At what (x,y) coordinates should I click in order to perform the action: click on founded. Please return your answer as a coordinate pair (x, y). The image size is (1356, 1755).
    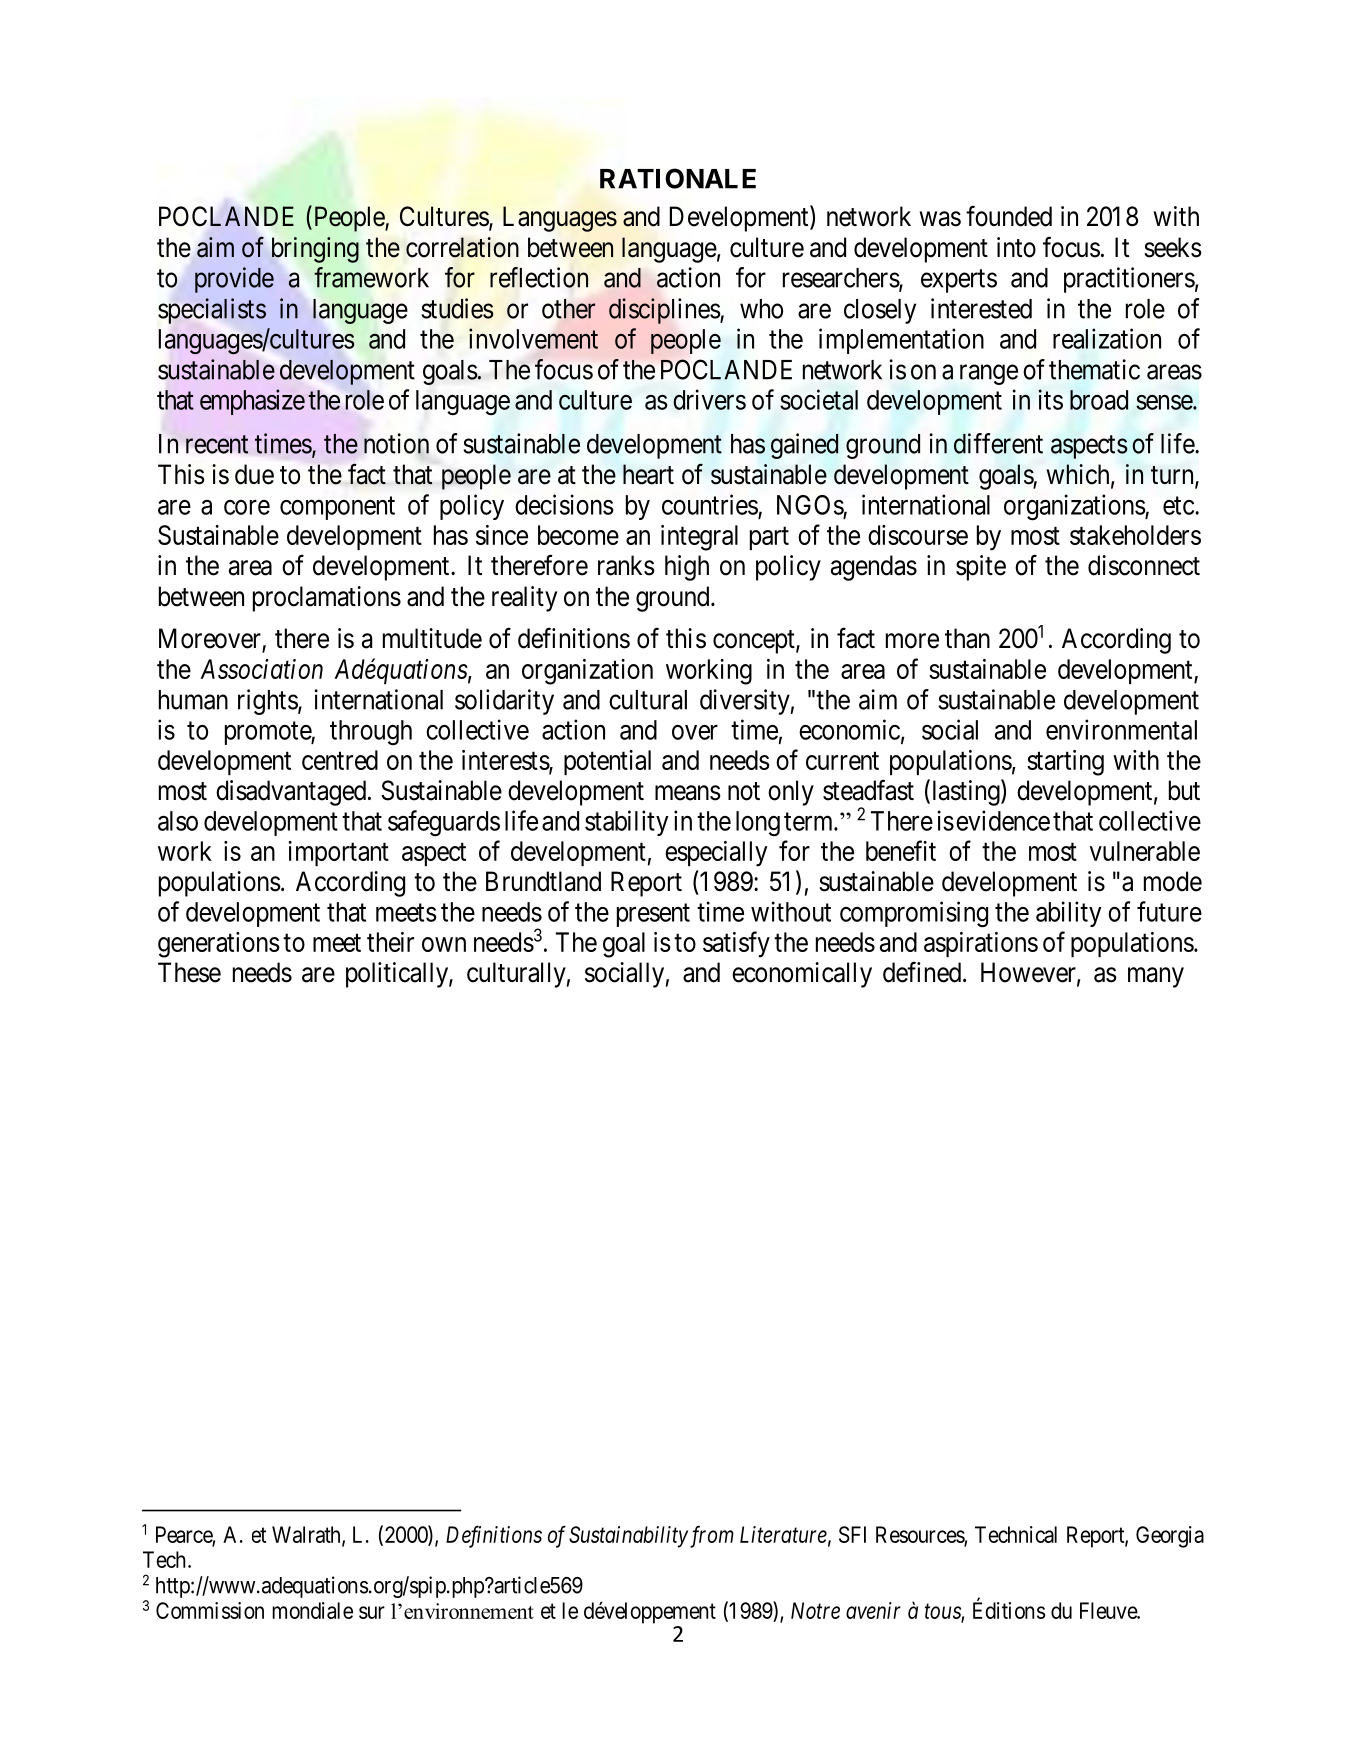
    Looking at the image, I should click on (1009, 216).
